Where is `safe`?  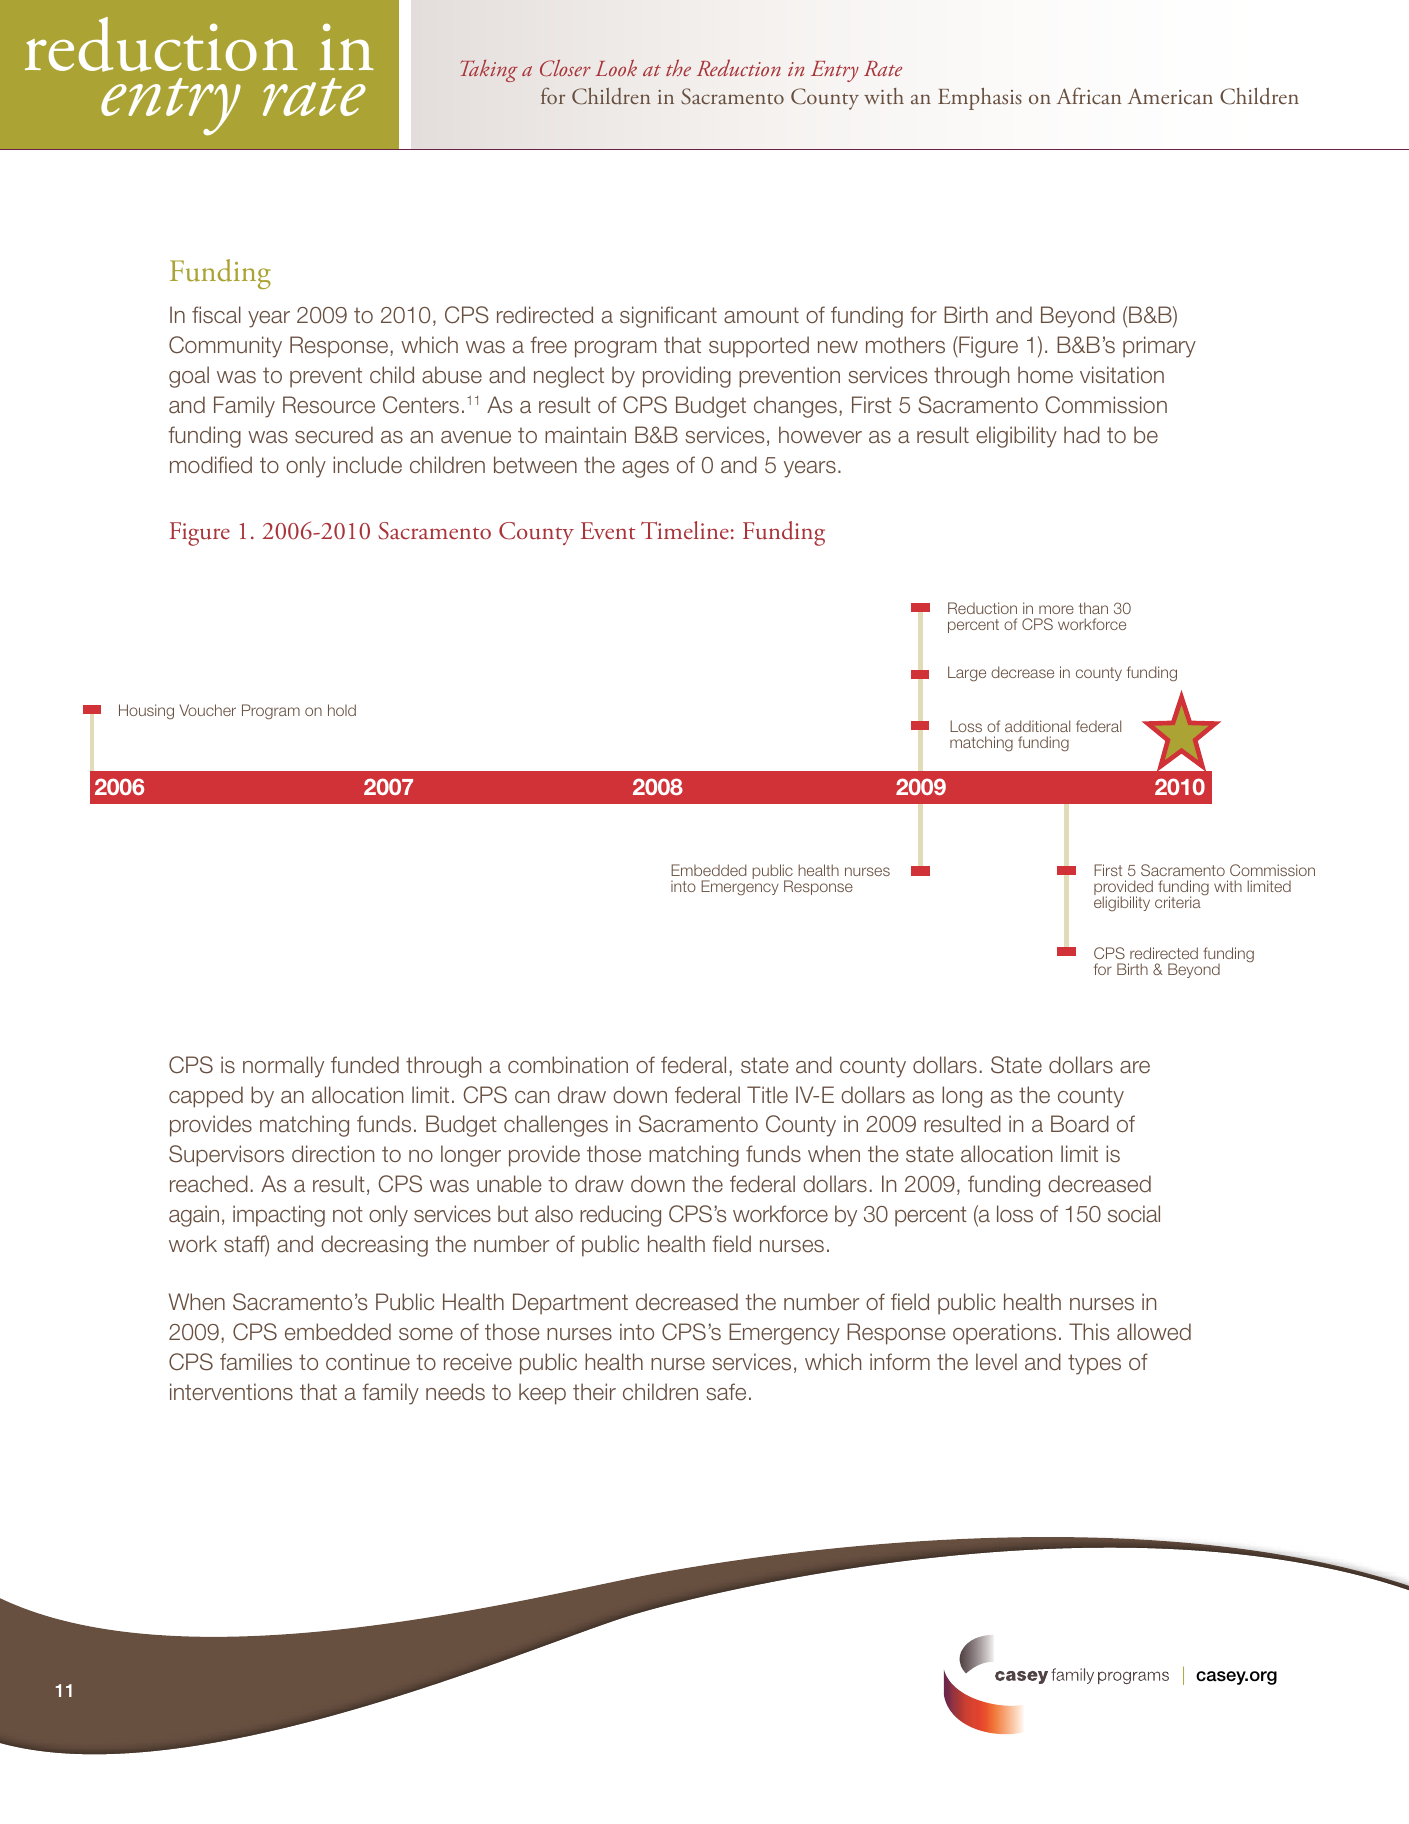
safe is located at coordinates (726, 1392).
